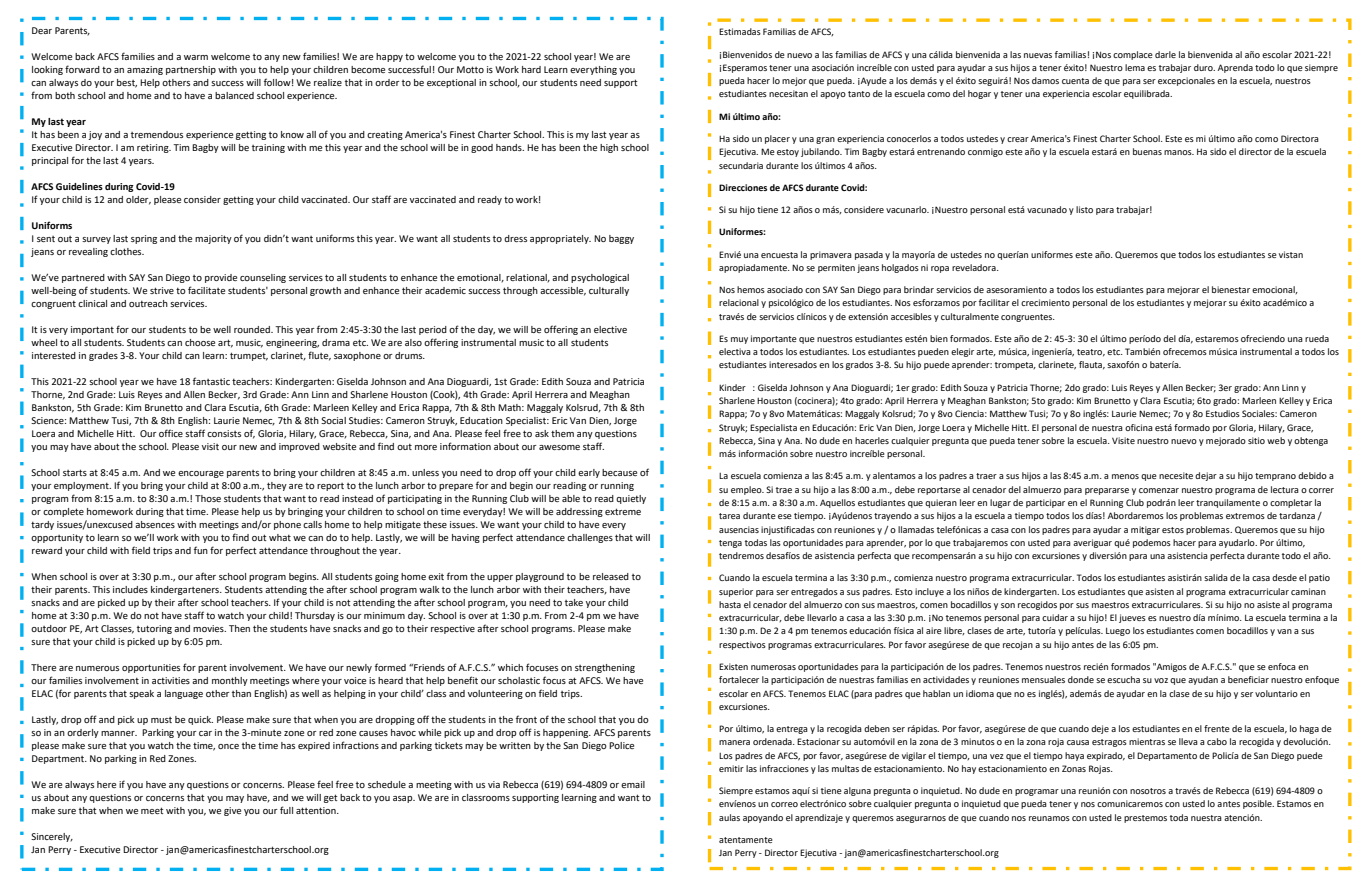  I want to click on email, so click(633, 784).
